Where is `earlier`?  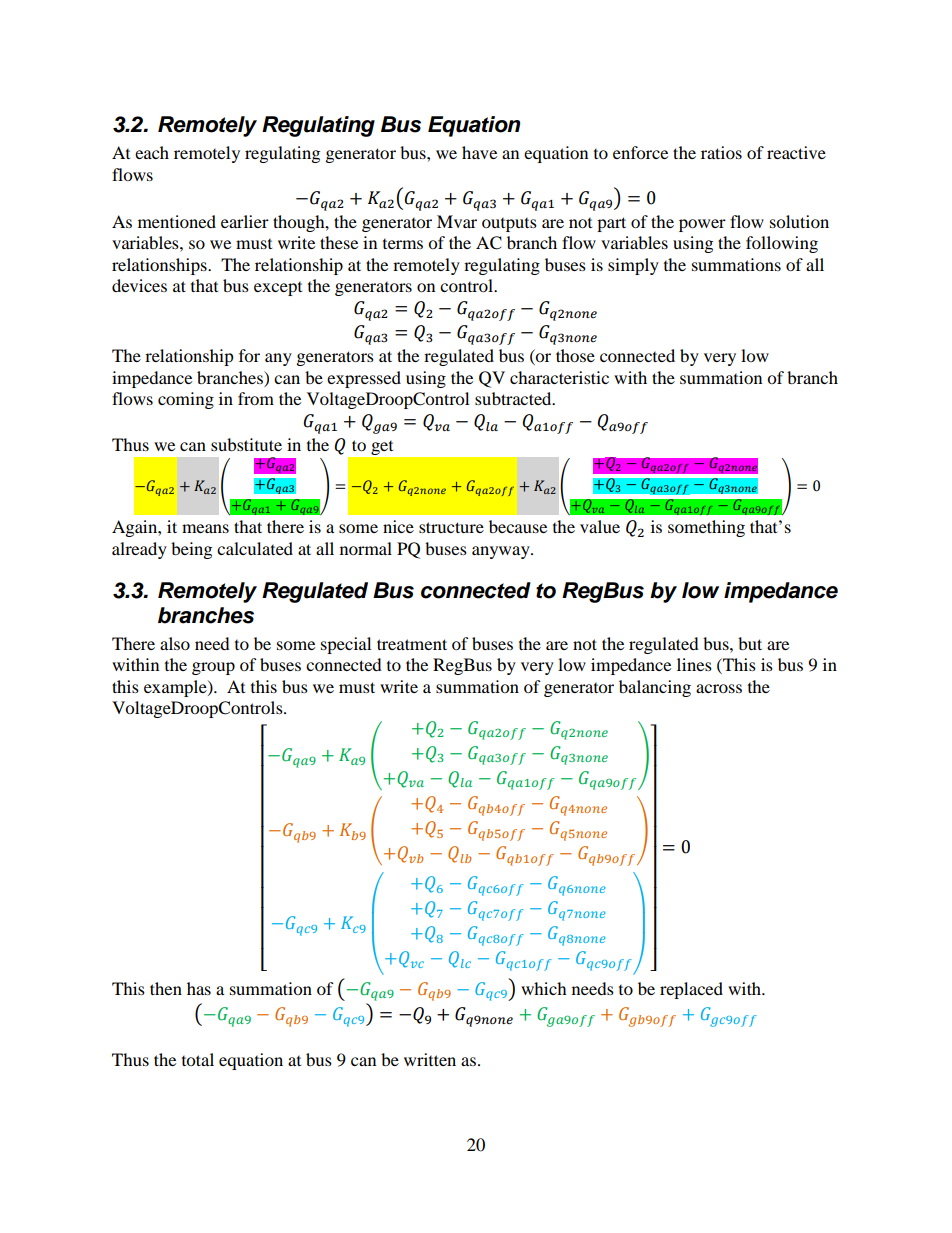
earlier is located at coordinates (245, 221).
